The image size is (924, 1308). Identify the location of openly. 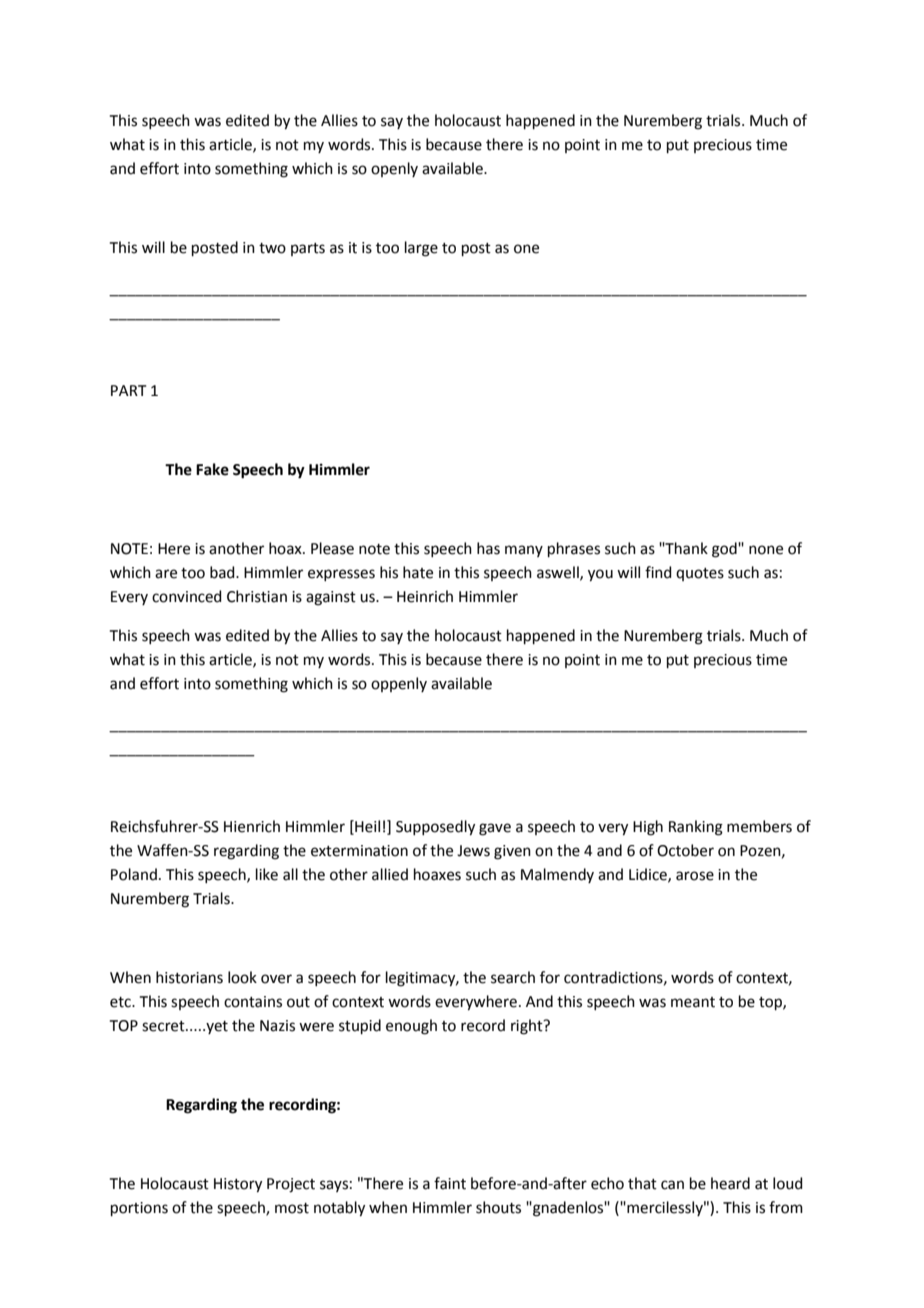
(394, 169).
